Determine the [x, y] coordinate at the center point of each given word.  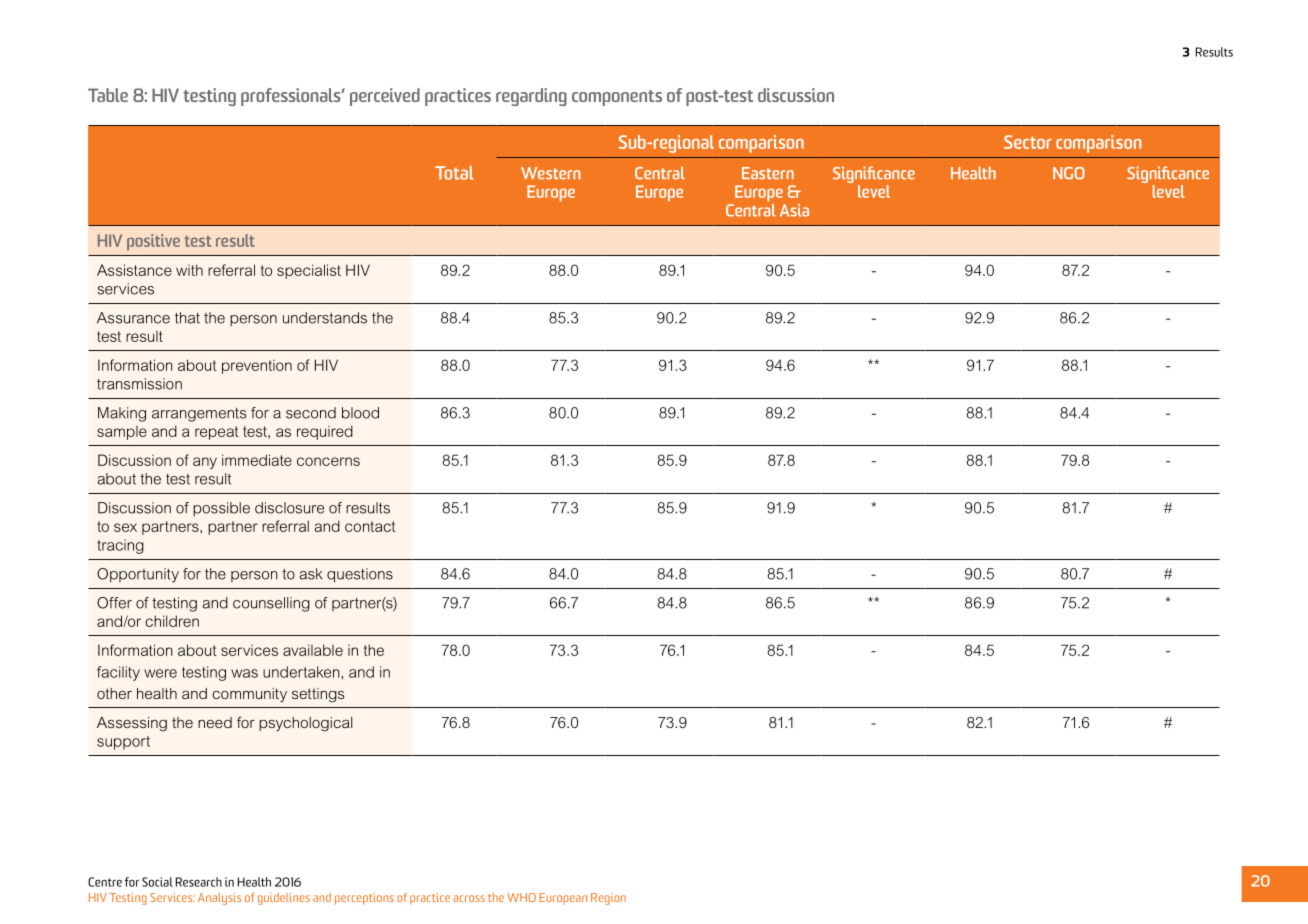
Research [199, 882]
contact [370, 526]
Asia [794, 210]
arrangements [199, 415]
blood [360, 413]
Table [108, 95]
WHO [521, 897]
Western [550, 173]
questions [360, 575]
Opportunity [138, 575]
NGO [1069, 173]
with [189, 270]
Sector [1028, 142]
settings [318, 695]
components [617, 98]
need [215, 722]
